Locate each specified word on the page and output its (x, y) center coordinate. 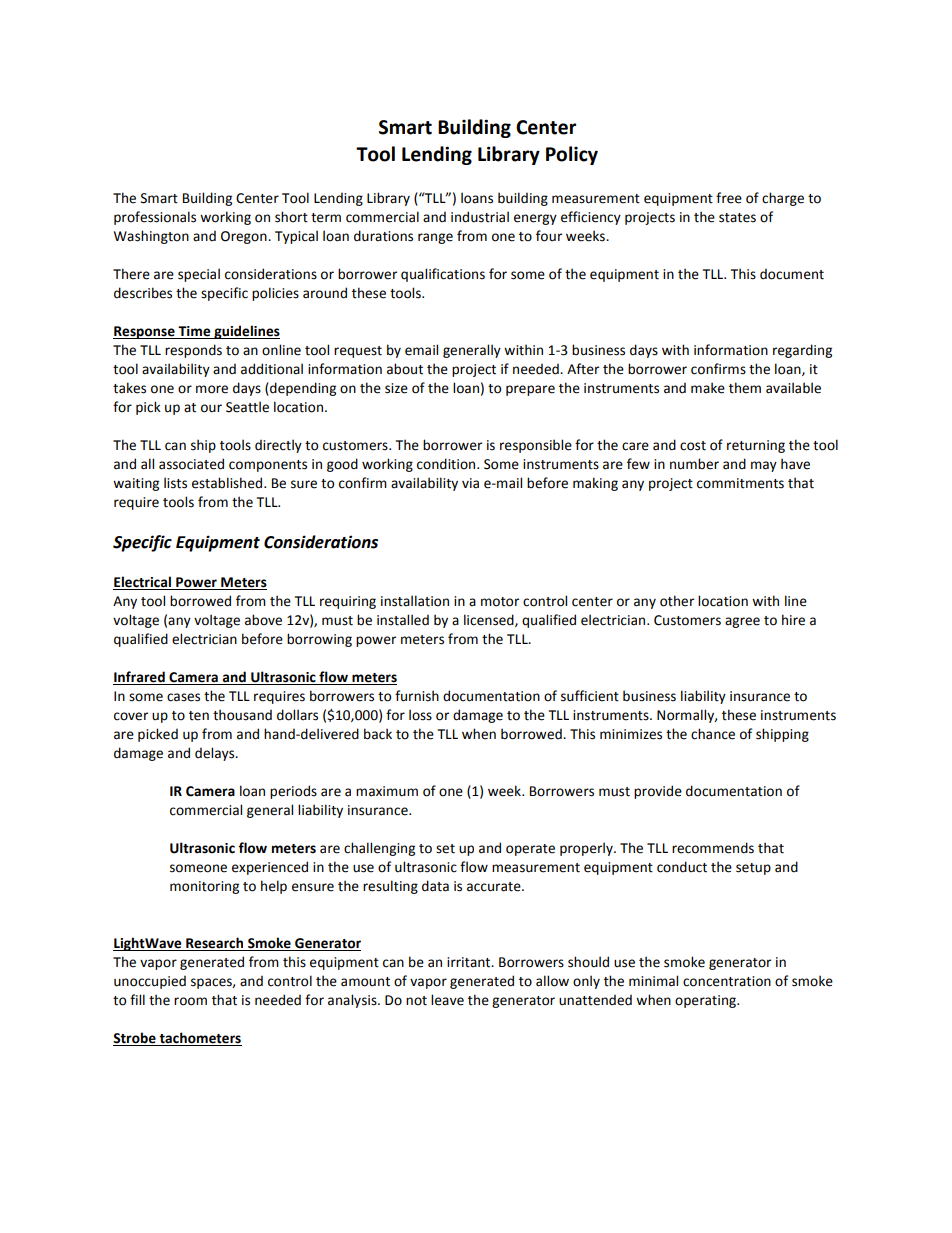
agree (742, 622)
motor (500, 602)
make (708, 388)
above (263, 620)
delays (216, 754)
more (212, 389)
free (729, 198)
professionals (155, 218)
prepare (530, 390)
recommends (713, 848)
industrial (480, 217)
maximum (387, 791)
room (190, 1001)
